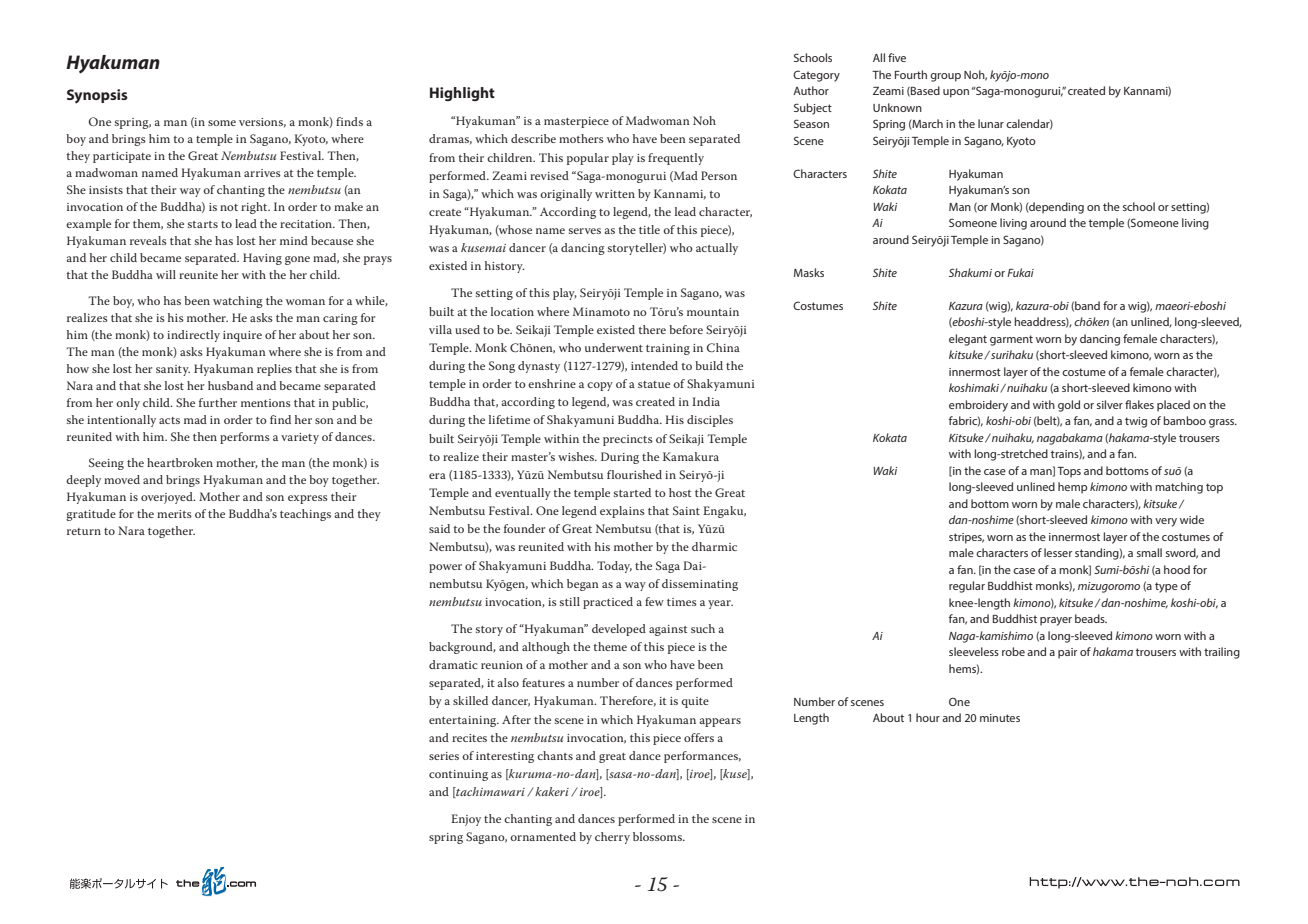 The image size is (1308, 924). Describe the element at coordinates (458, 775) in the page. I see `continuing` at that location.
